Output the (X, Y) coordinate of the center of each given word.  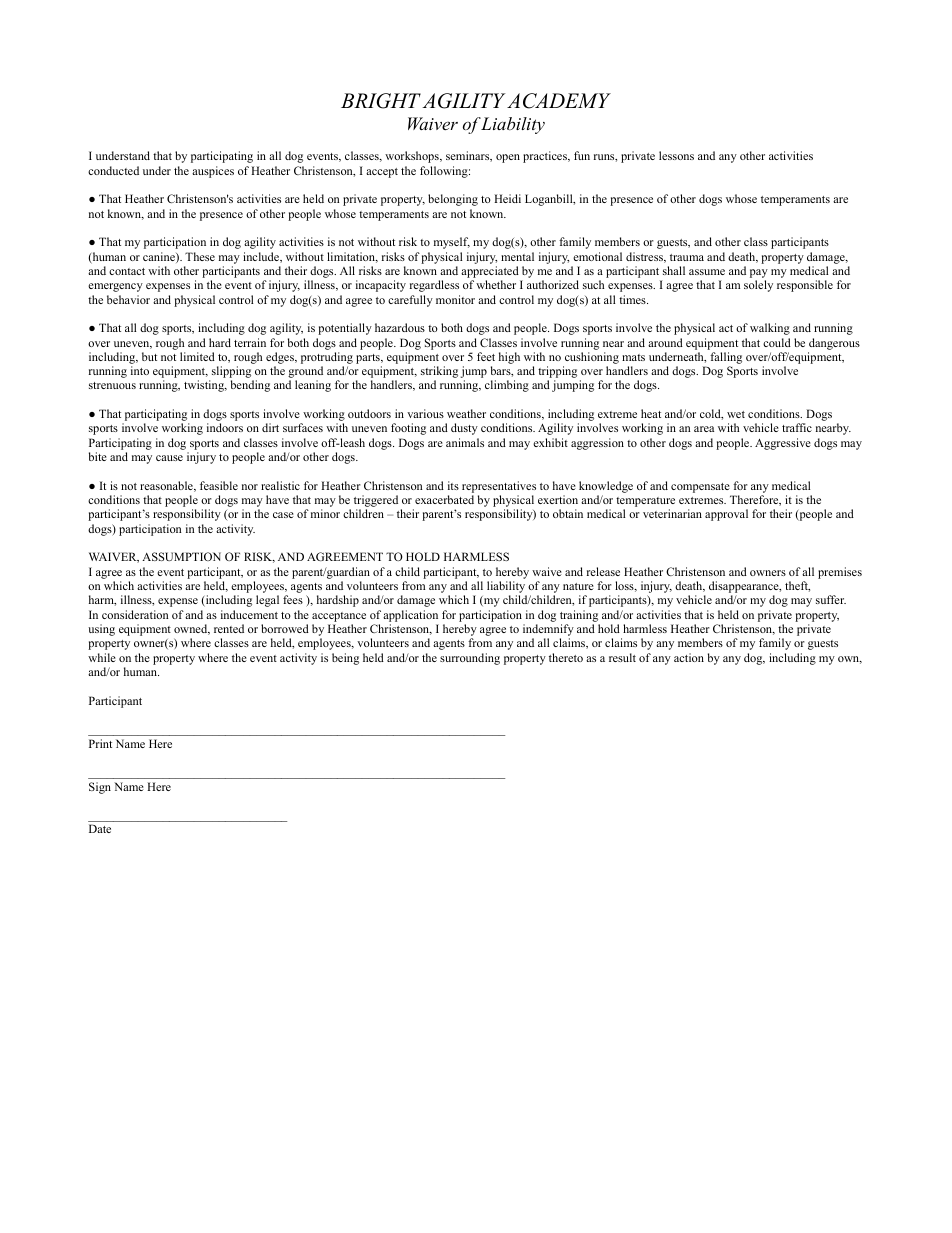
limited (197, 356)
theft (797, 586)
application (410, 616)
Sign (100, 788)
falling (726, 358)
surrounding (470, 659)
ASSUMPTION (181, 556)
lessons (676, 155)
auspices (213, 172)
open (508, 158)
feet (486, 356)
